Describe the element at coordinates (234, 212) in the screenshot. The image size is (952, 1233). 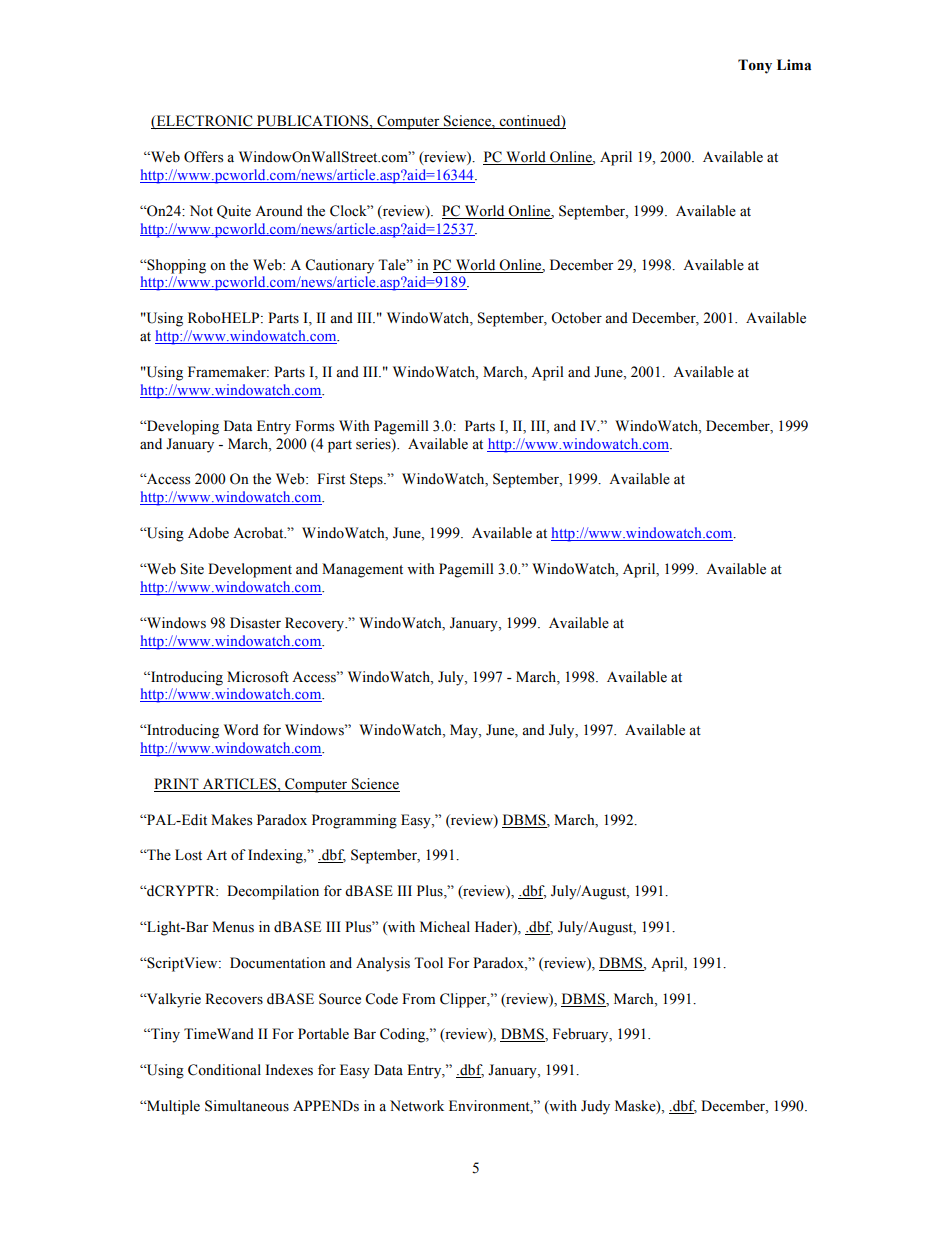
I see `Quite` at that location.
